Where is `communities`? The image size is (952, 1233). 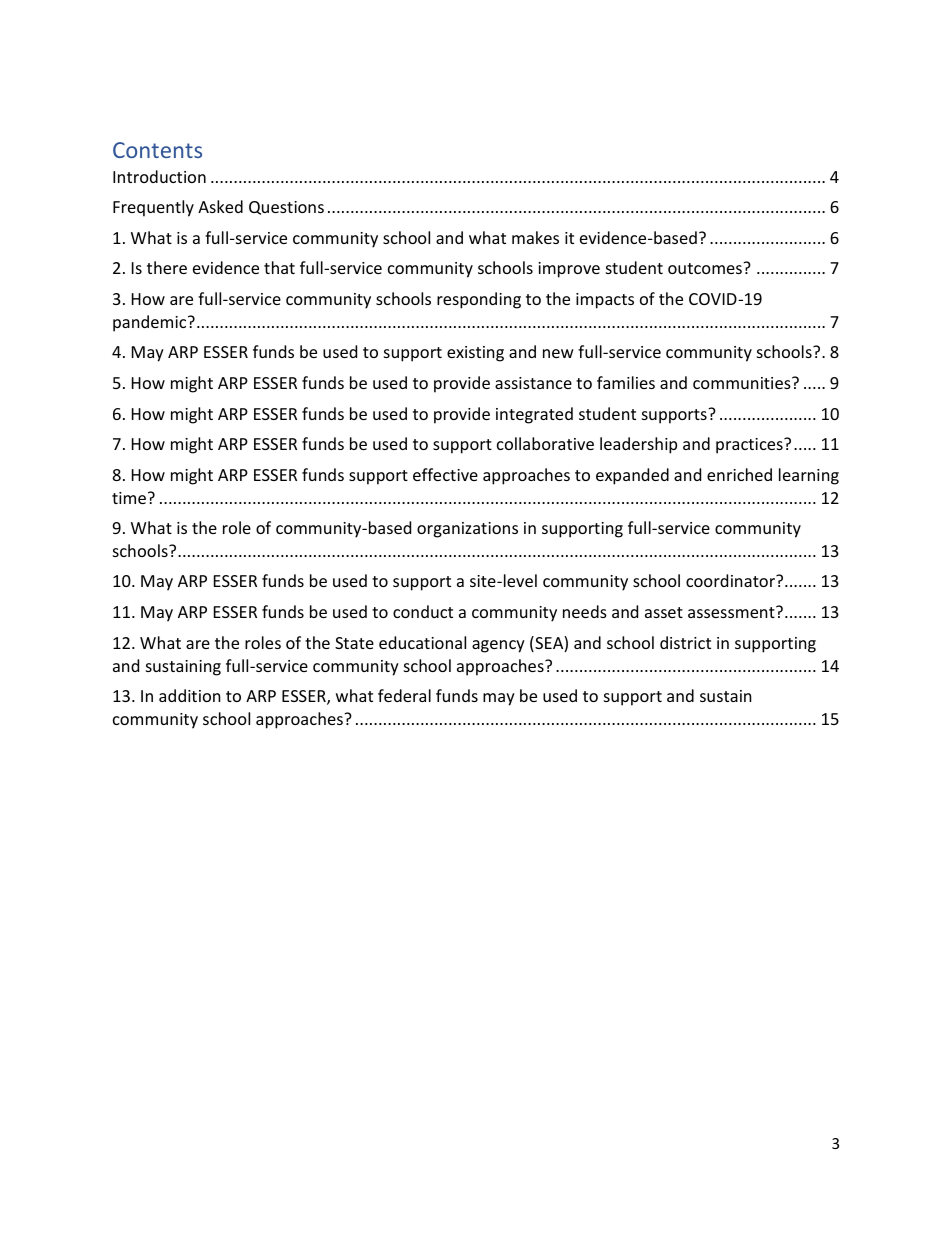
communities is located at coordinates (743, 383).
